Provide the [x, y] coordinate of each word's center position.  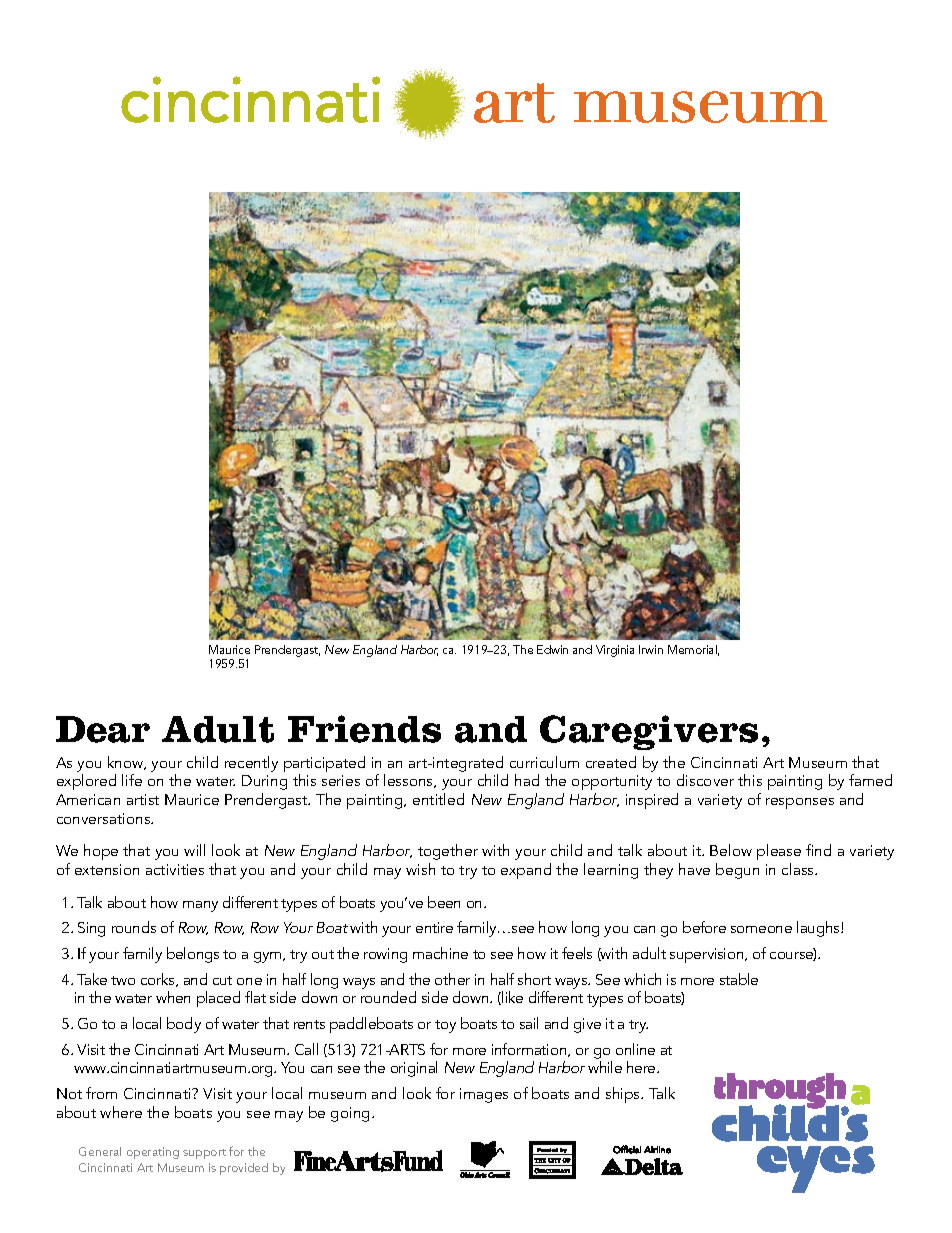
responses [800, 803]
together [448, 852]
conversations [105, 818]
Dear [103, 729]
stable [739, 979]
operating [153, 1153]
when [173, 997]
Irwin [651, 649]
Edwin [552, 649]
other [452, 979]
